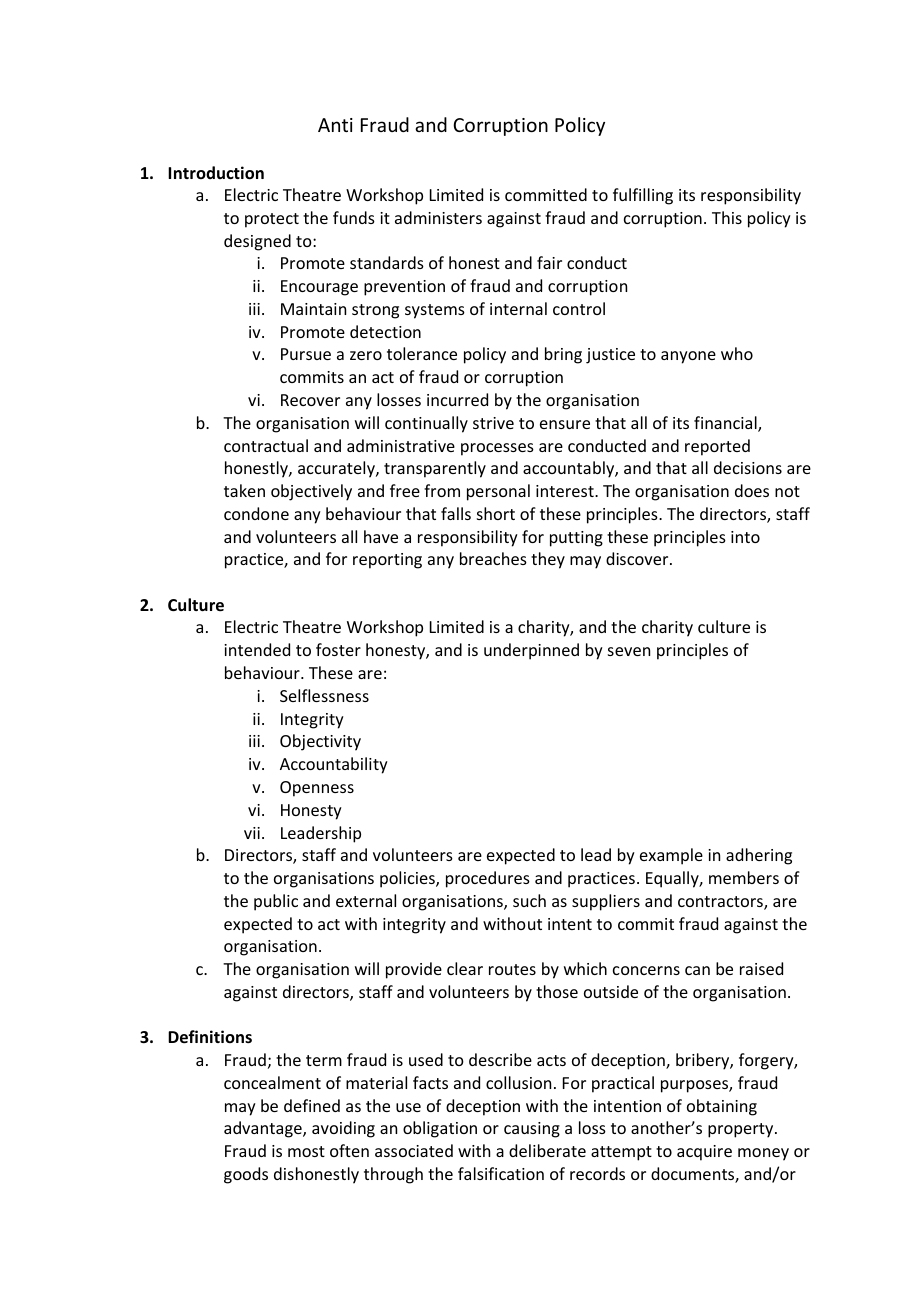  Describe the element at coordinates (629, 651) in the screenshot. I see `seven` at that location.
